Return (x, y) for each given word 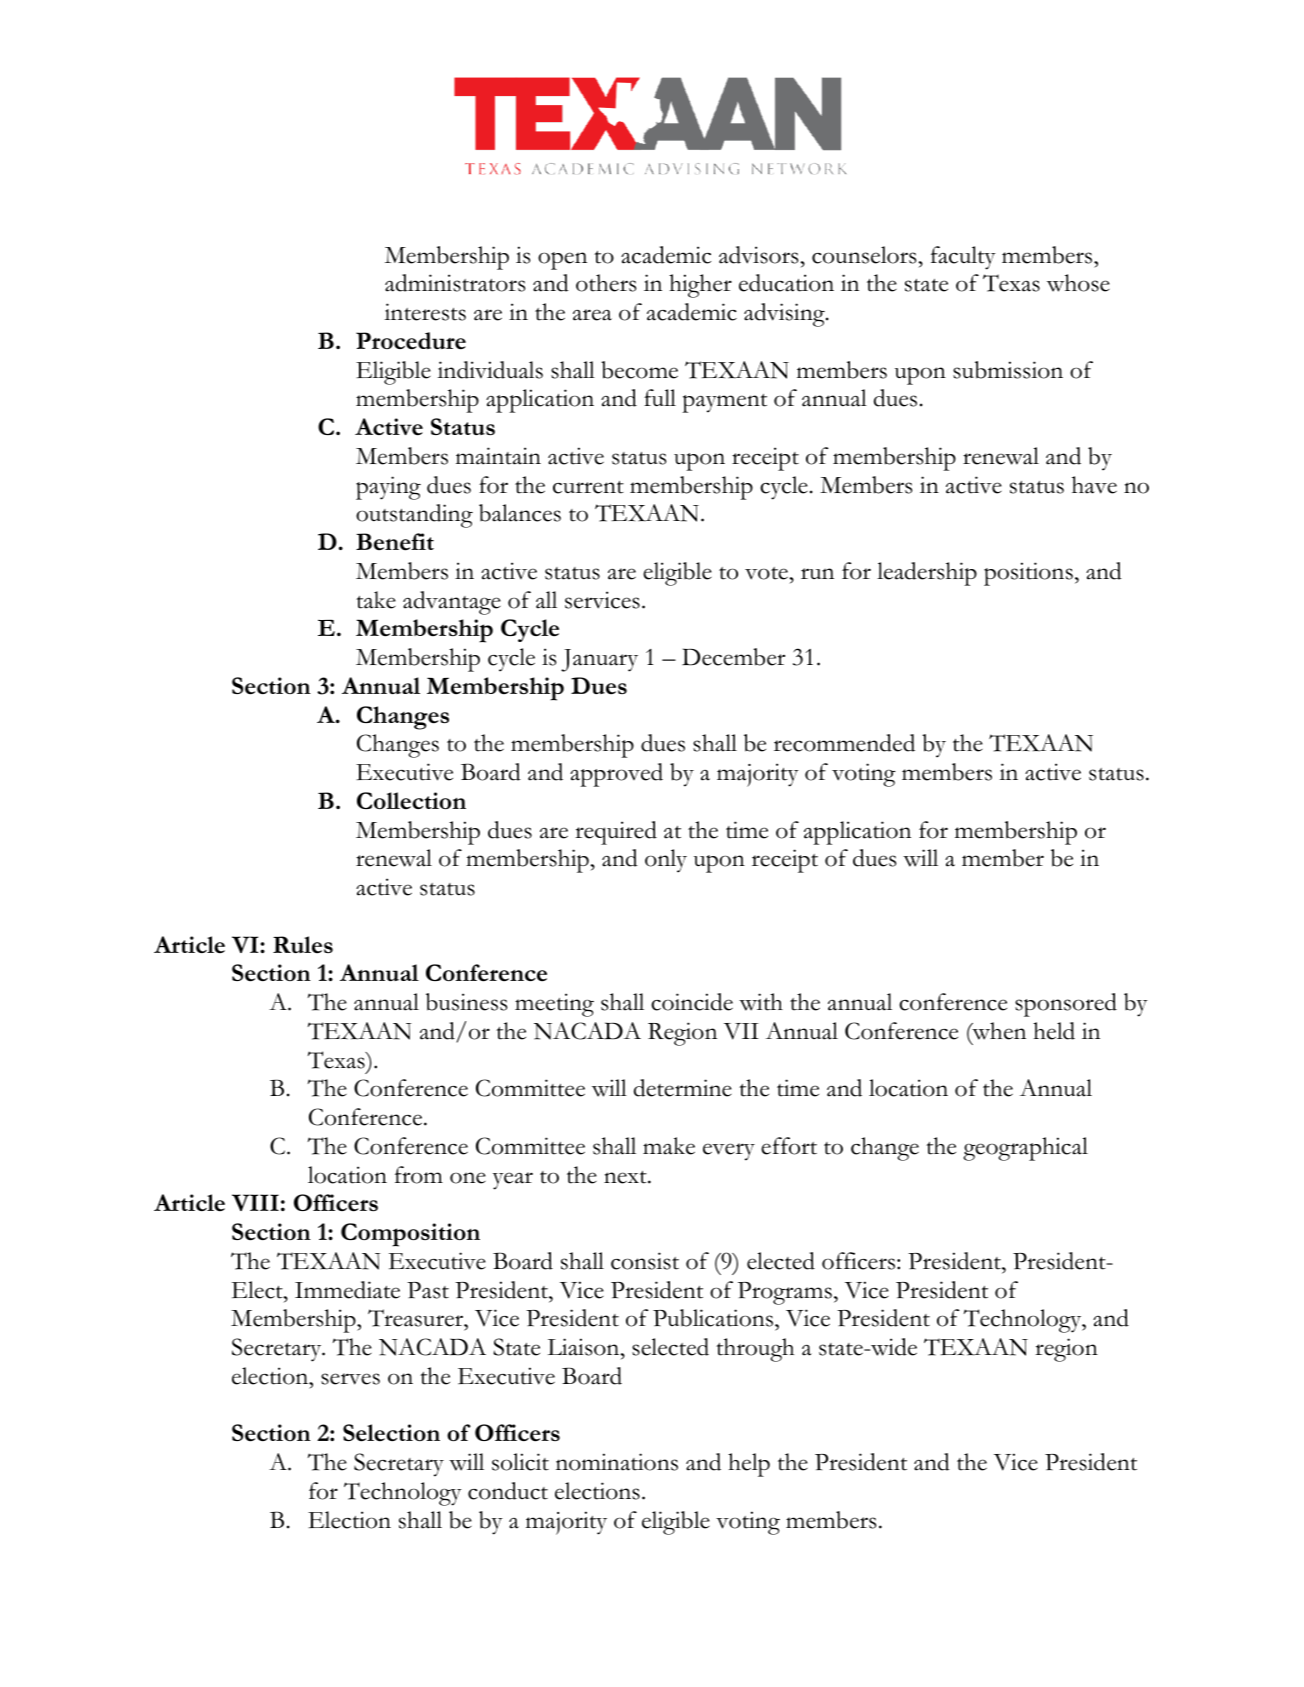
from (419, 1175)
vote (767, 573)
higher (700, 286)
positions (1028, 574)
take (376, 600)
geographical (1025, 1149)
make (669, 1146)
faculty (963, 258)
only (666, 861)
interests (425, 312)
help (749, 1465)
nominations (617, 1462)
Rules (303, 944)
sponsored (1066, 1005)
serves (350, 1379)
